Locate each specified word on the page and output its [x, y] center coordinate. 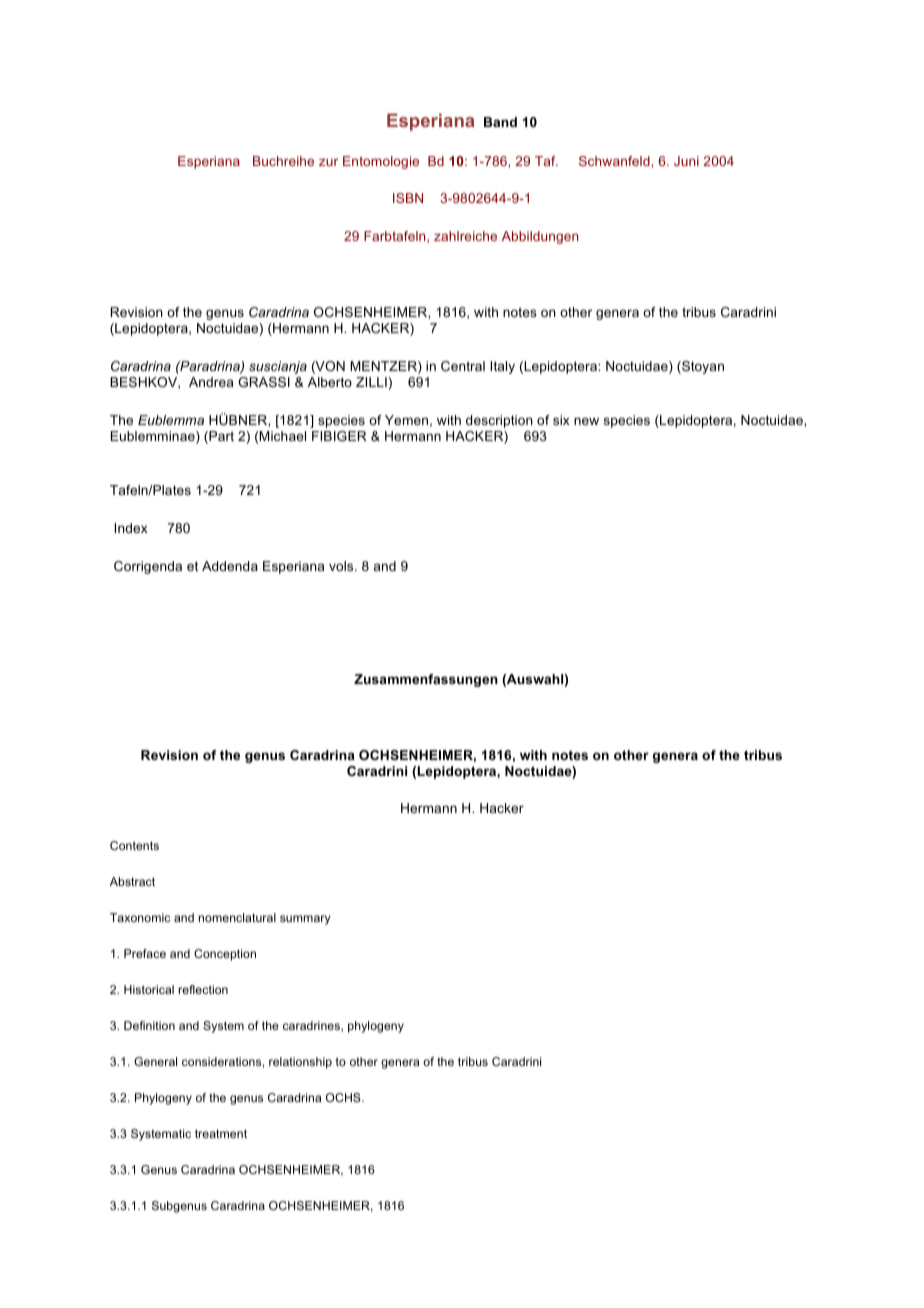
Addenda [230, 566]
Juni [686, 161]
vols [342, 566]
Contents [134, 845]
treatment [221, 1133]
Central [463, 366]
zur [328, 162]
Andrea [211, 382]
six [561, 420]
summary [305, 920]
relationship [300, 1063]
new [586, 421]
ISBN [408, 198]
